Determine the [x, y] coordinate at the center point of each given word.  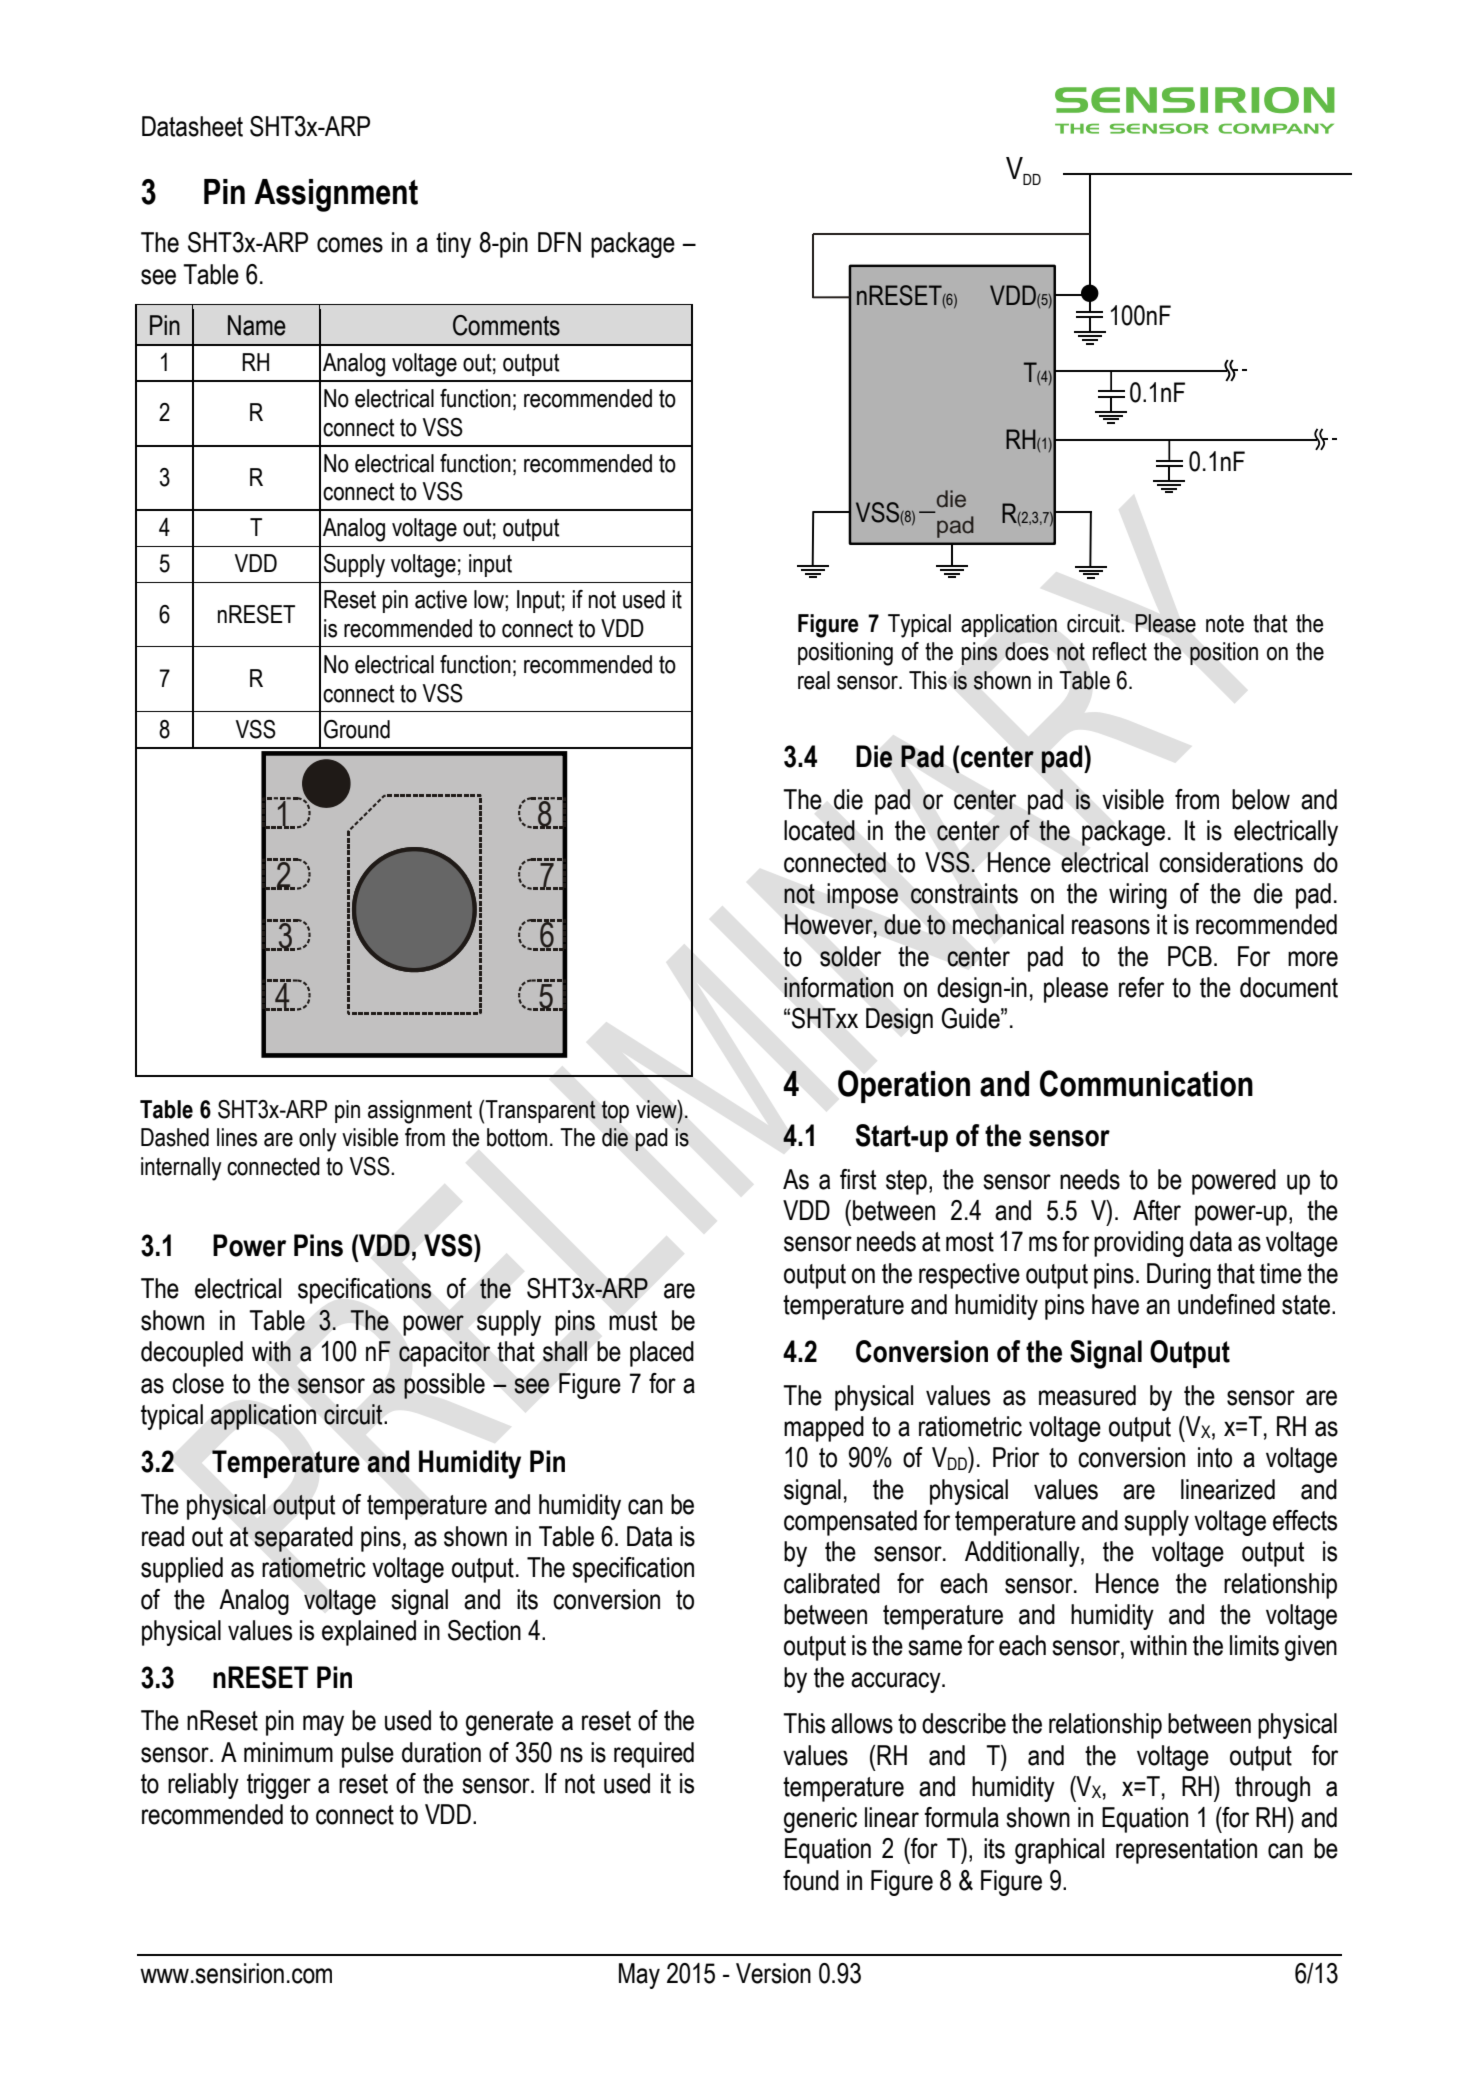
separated [303, 1539]
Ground [357, 729]
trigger [279, 1786]
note [1225, 624]
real [814, 680]
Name [257, 325]
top [615, 1112]
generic [820, 1820]
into [1215, 1457]
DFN [559, 242]
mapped [824, 1429]
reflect [1120, 651]
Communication [1146, 1083]
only [318, 1140]
